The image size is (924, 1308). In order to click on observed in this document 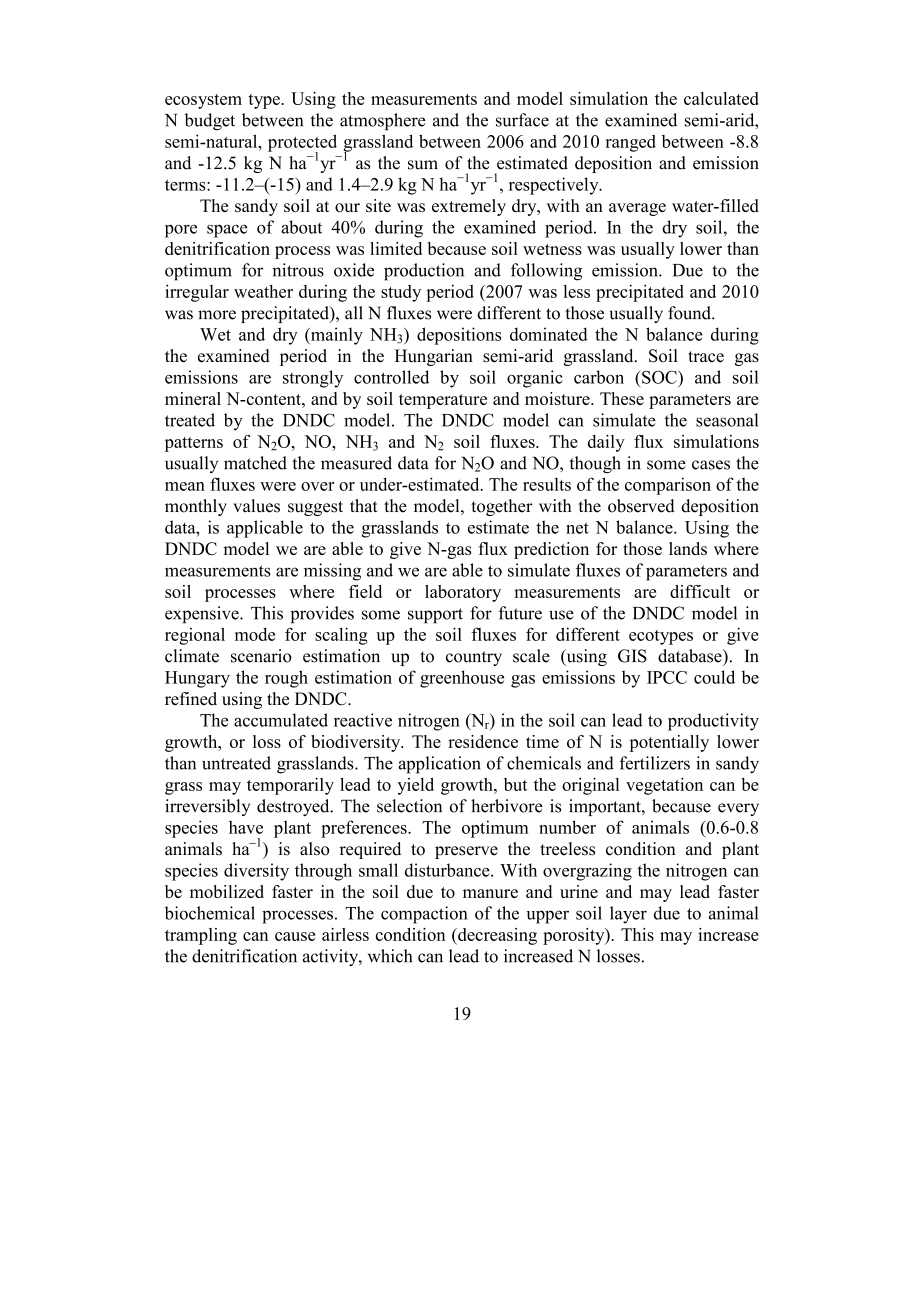, I will do `click(641, 506)`.
